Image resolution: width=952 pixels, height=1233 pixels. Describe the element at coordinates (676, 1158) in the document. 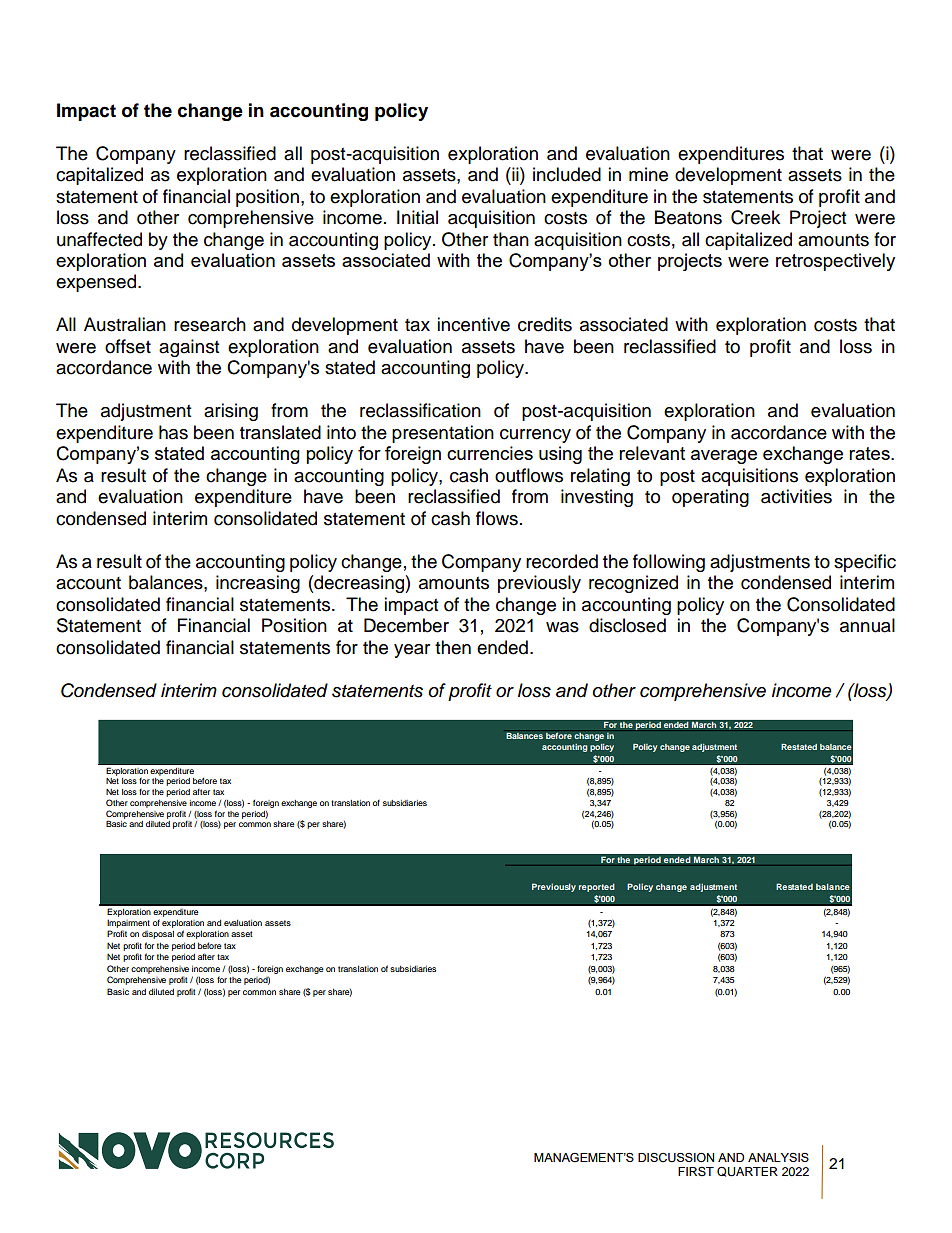

I see `DISCUSSION` at that location.
